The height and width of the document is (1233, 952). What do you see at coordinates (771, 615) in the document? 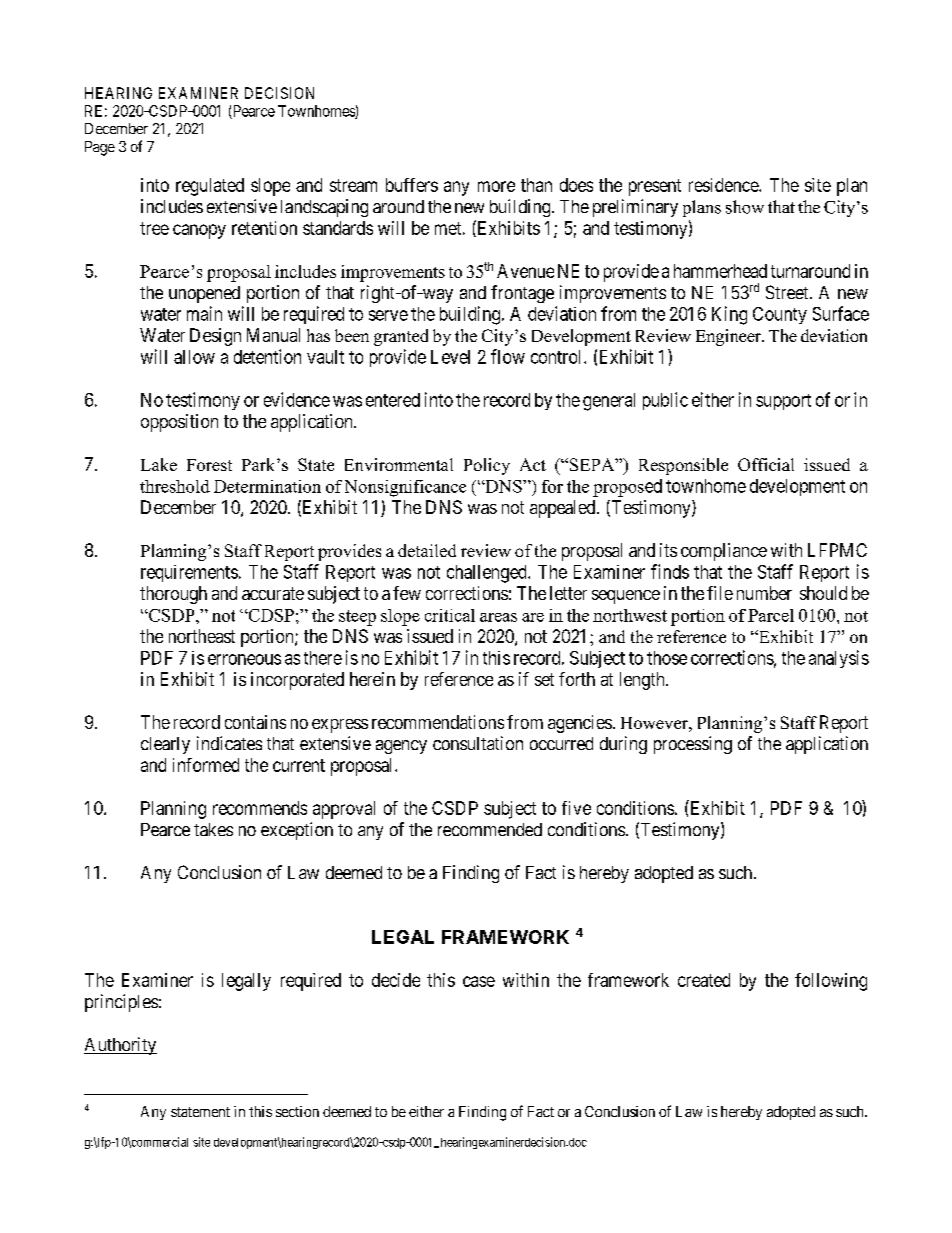
I see `Parcel` at bounding box center [771, 615].
